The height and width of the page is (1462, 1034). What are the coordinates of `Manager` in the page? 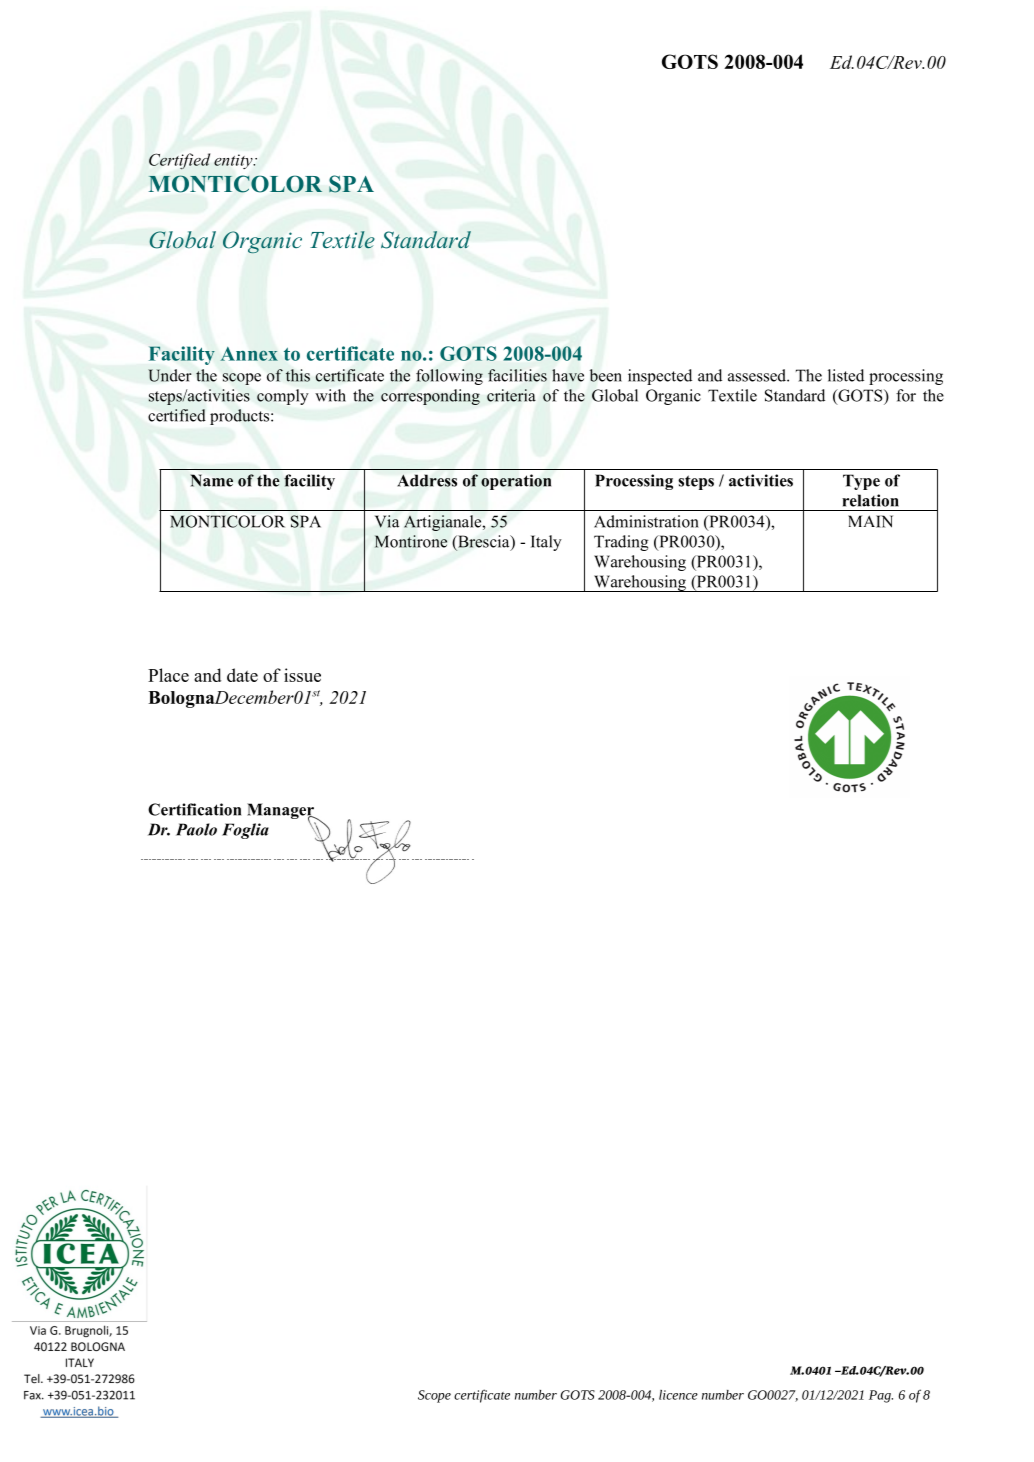 It's located at (281, 812).
